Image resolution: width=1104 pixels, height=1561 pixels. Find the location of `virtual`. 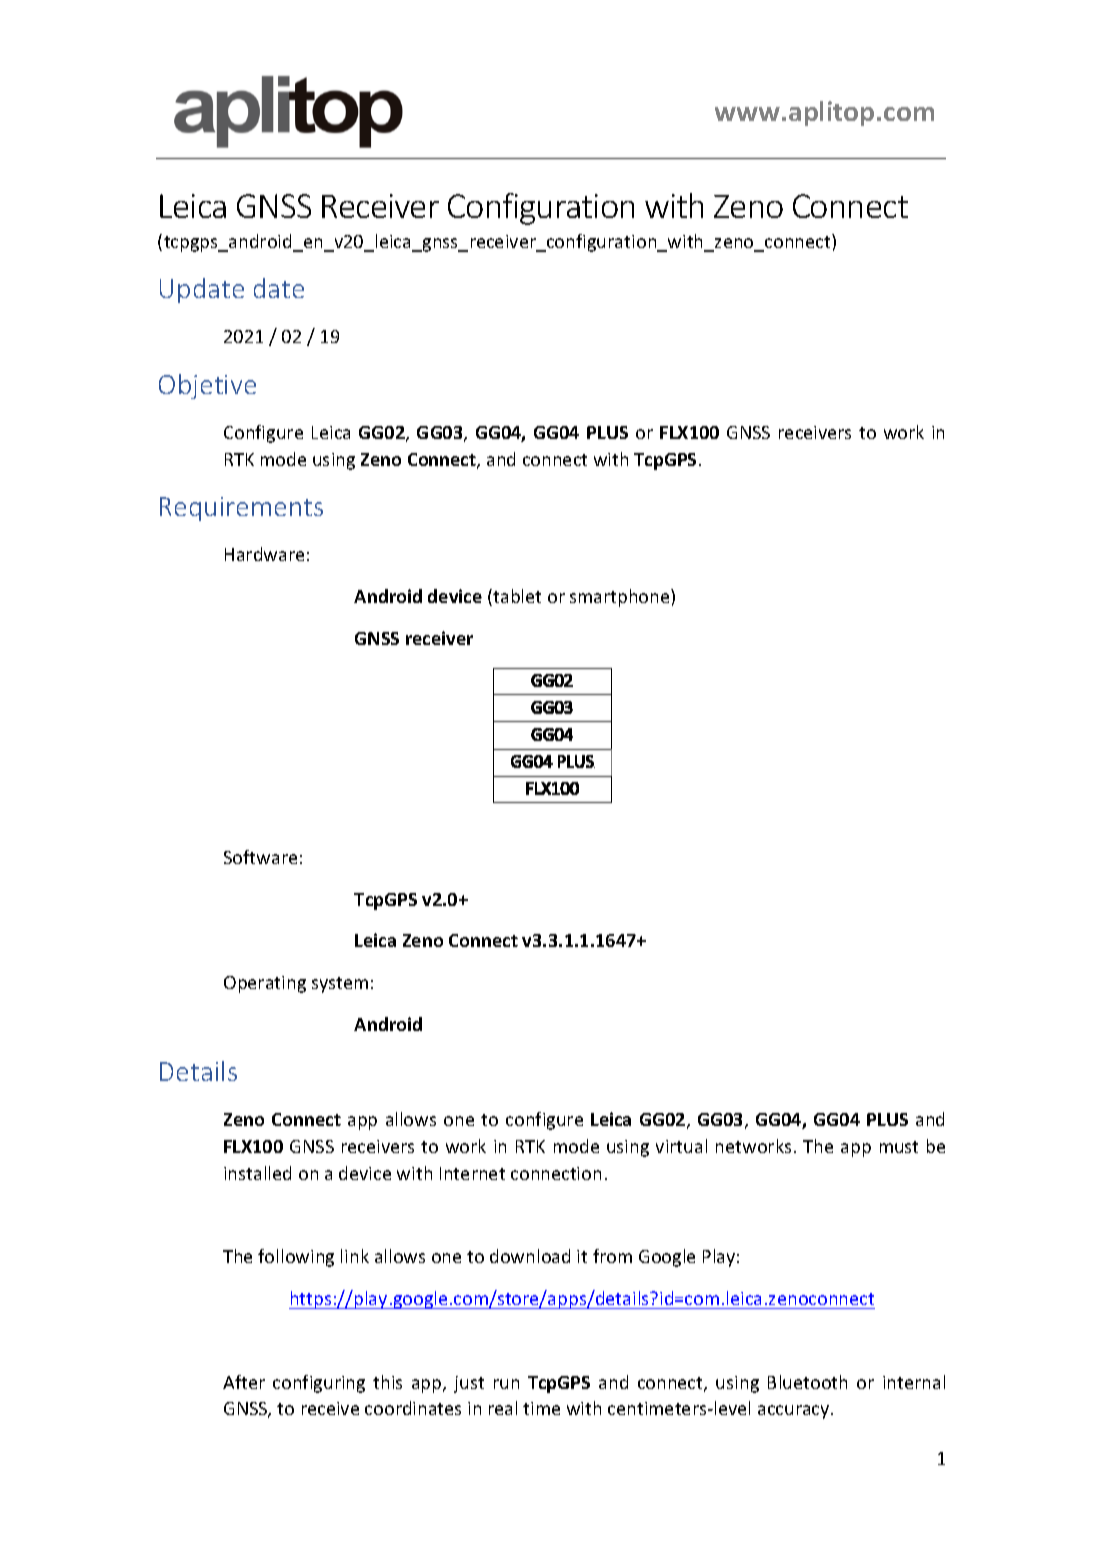

virtual is located at coordinates (681, 1146).
